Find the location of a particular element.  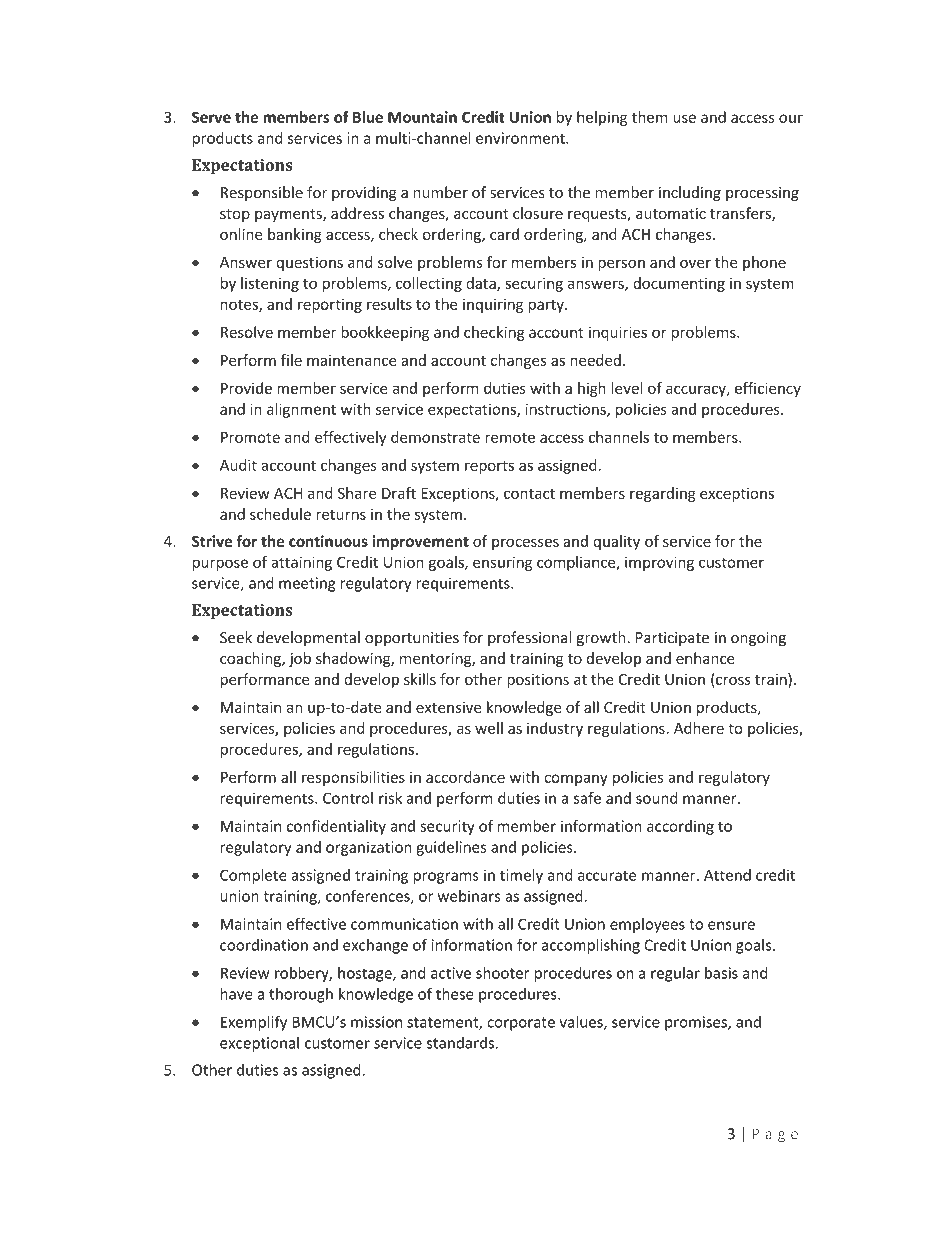

efficiency is located at coordinates (768, 389).
